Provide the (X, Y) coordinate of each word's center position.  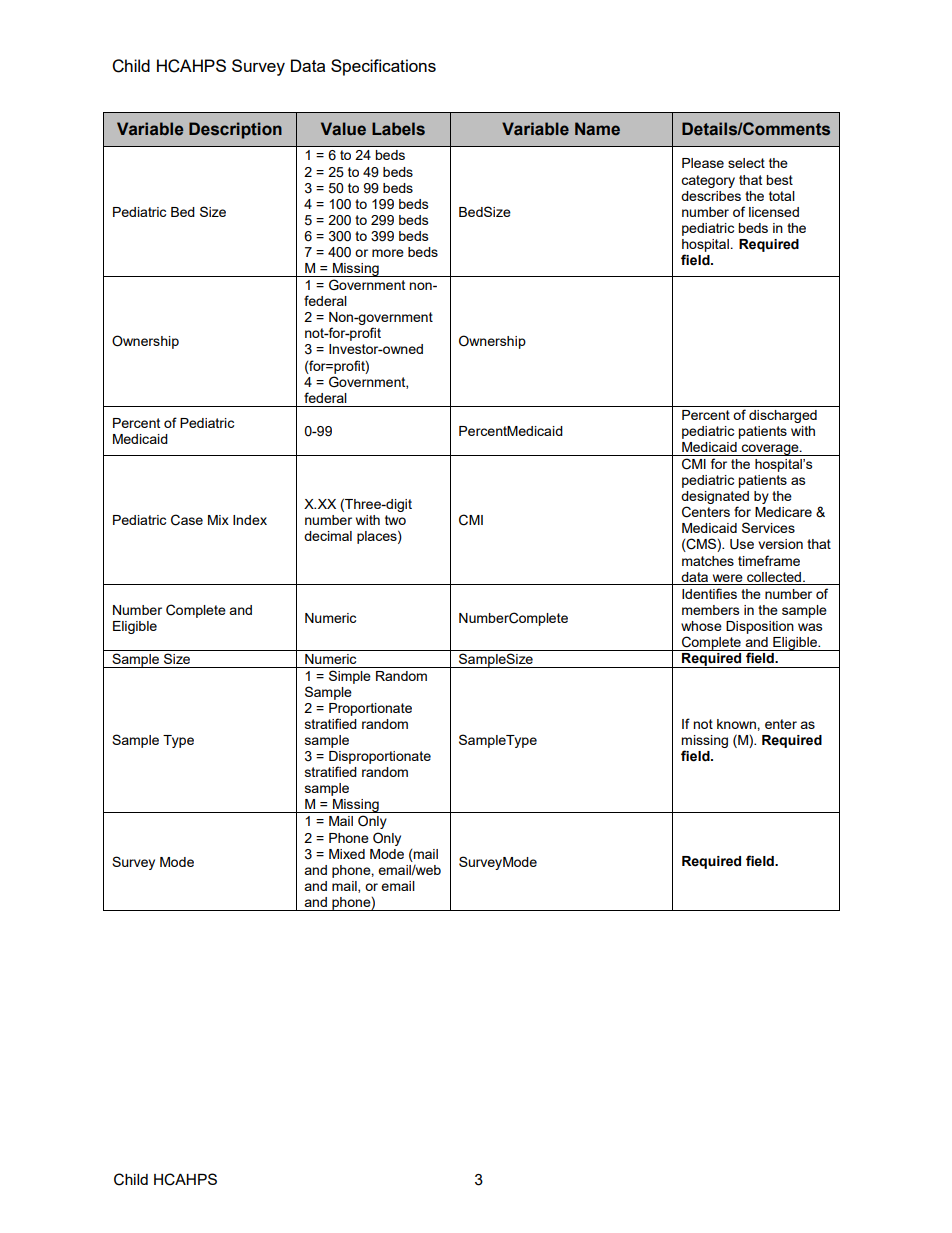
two (395, 520)
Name (597, 129)
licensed (774, 212)
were (728, 578)
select (746, 163)
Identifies (709, 593)
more (388, 253)
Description (235, 130)
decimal (328, 536)
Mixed (347, 854)
